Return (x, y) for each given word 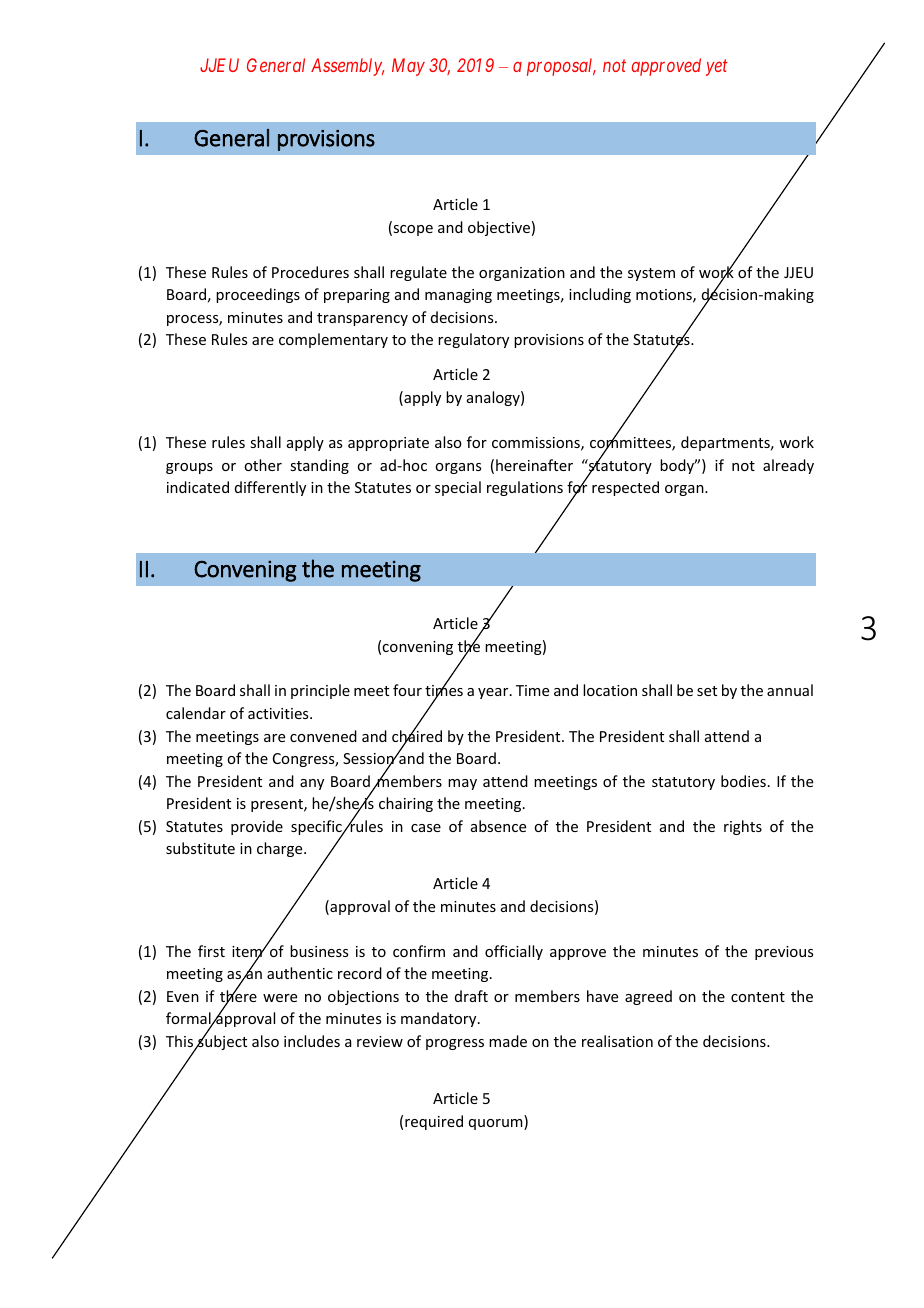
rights (743, 827)
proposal (561, 67)
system (651, 274)
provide (257, 827)
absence (498, 826)
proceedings (258, 295)
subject (221, 1041)
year (494, 693)
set (707, 691)
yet (717, 68)
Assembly (347, 67)
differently (270, 488)
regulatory (473, 340)
